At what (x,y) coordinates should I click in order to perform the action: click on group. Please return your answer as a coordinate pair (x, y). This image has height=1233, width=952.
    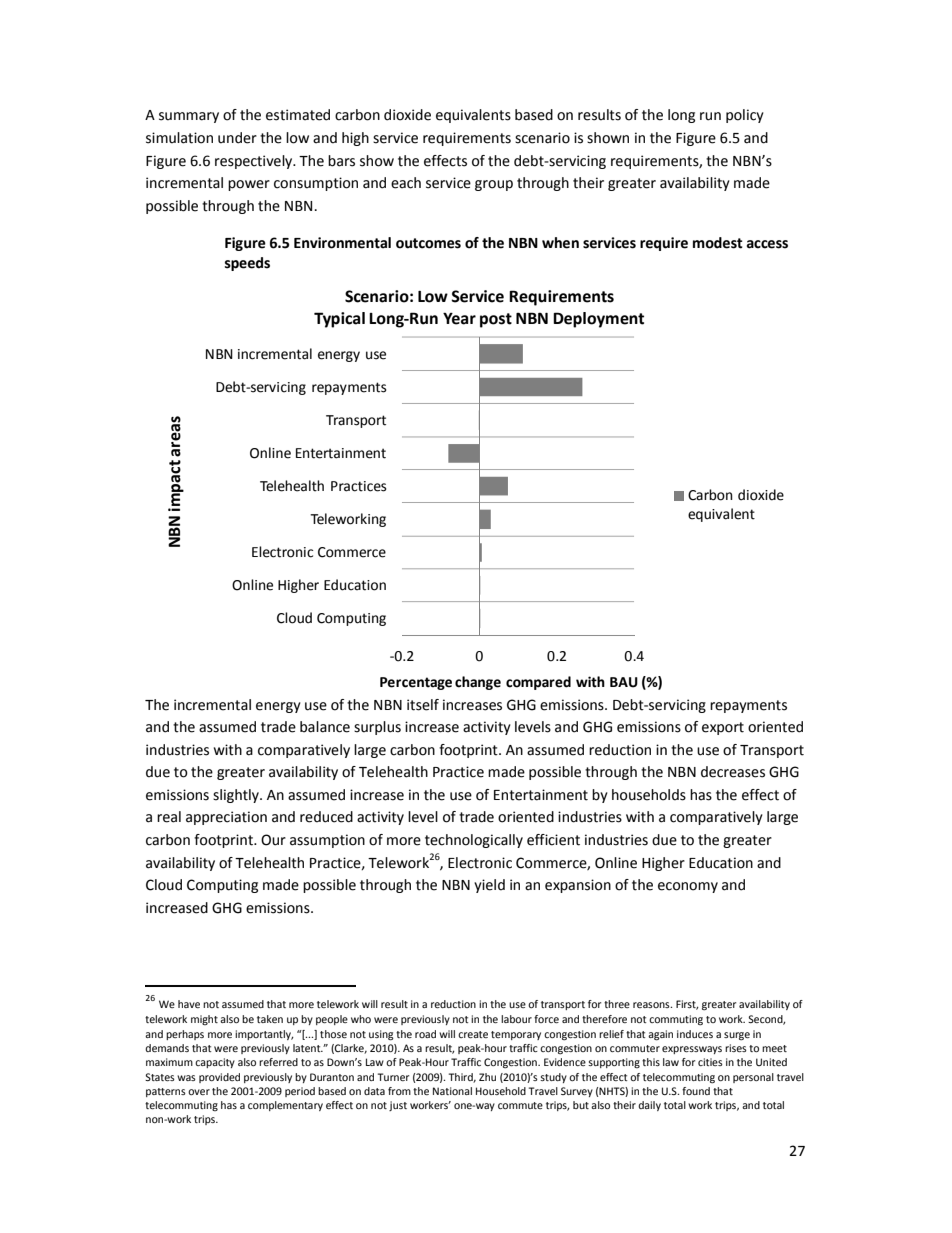
    Looking at the image, I should click on (494, 185).
